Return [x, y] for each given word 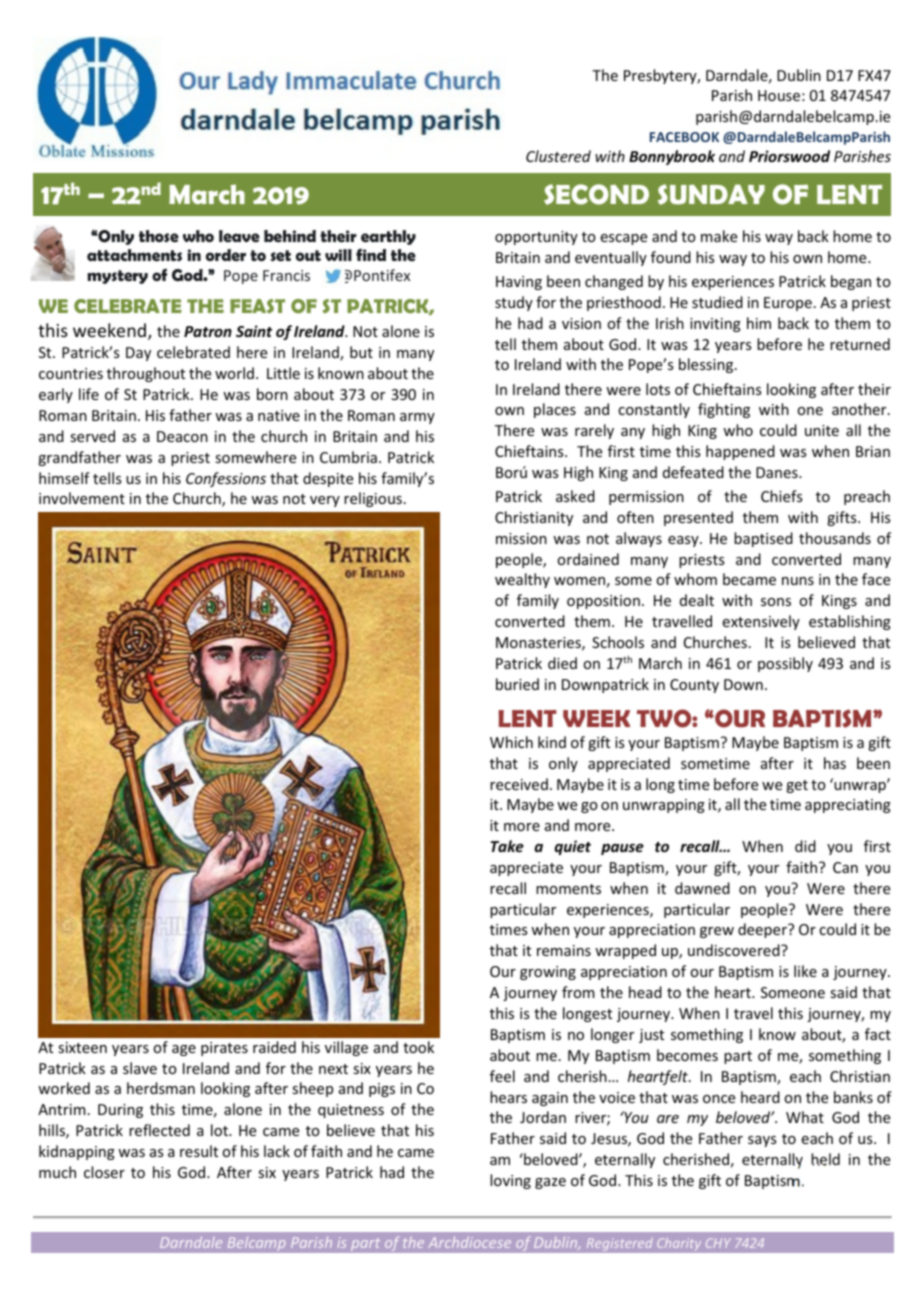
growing [548, 973]
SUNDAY [711, 194]
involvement [82, 498]
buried [517, 684]
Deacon [182, 436]
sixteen [82, 1047]
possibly [785, 664]
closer [104, 1172]
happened [740, 452]
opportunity [536, 238]
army [417, 418]
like [805, 971]
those [159, 236]
